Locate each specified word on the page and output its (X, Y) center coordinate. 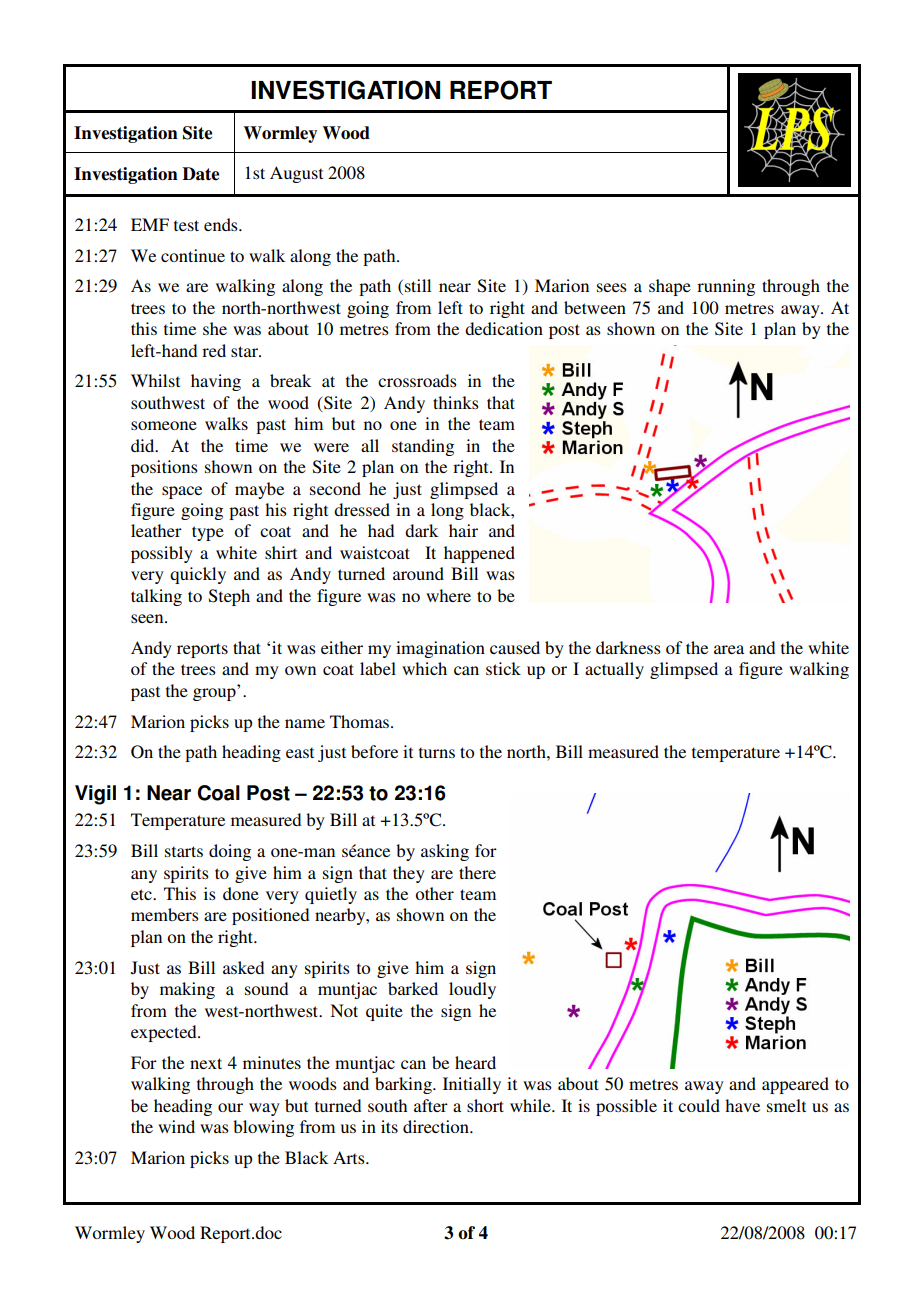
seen (148, 618)
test (186, 225)
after (431, 1105)
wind (176, 1126)
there (477, 872)
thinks (456, 402)
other (434, 893)
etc (142, 894)
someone (164, 425)
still (418, 285)
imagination (440, 649)
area (729, 649)
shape (670, 287)
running (726, 287)
